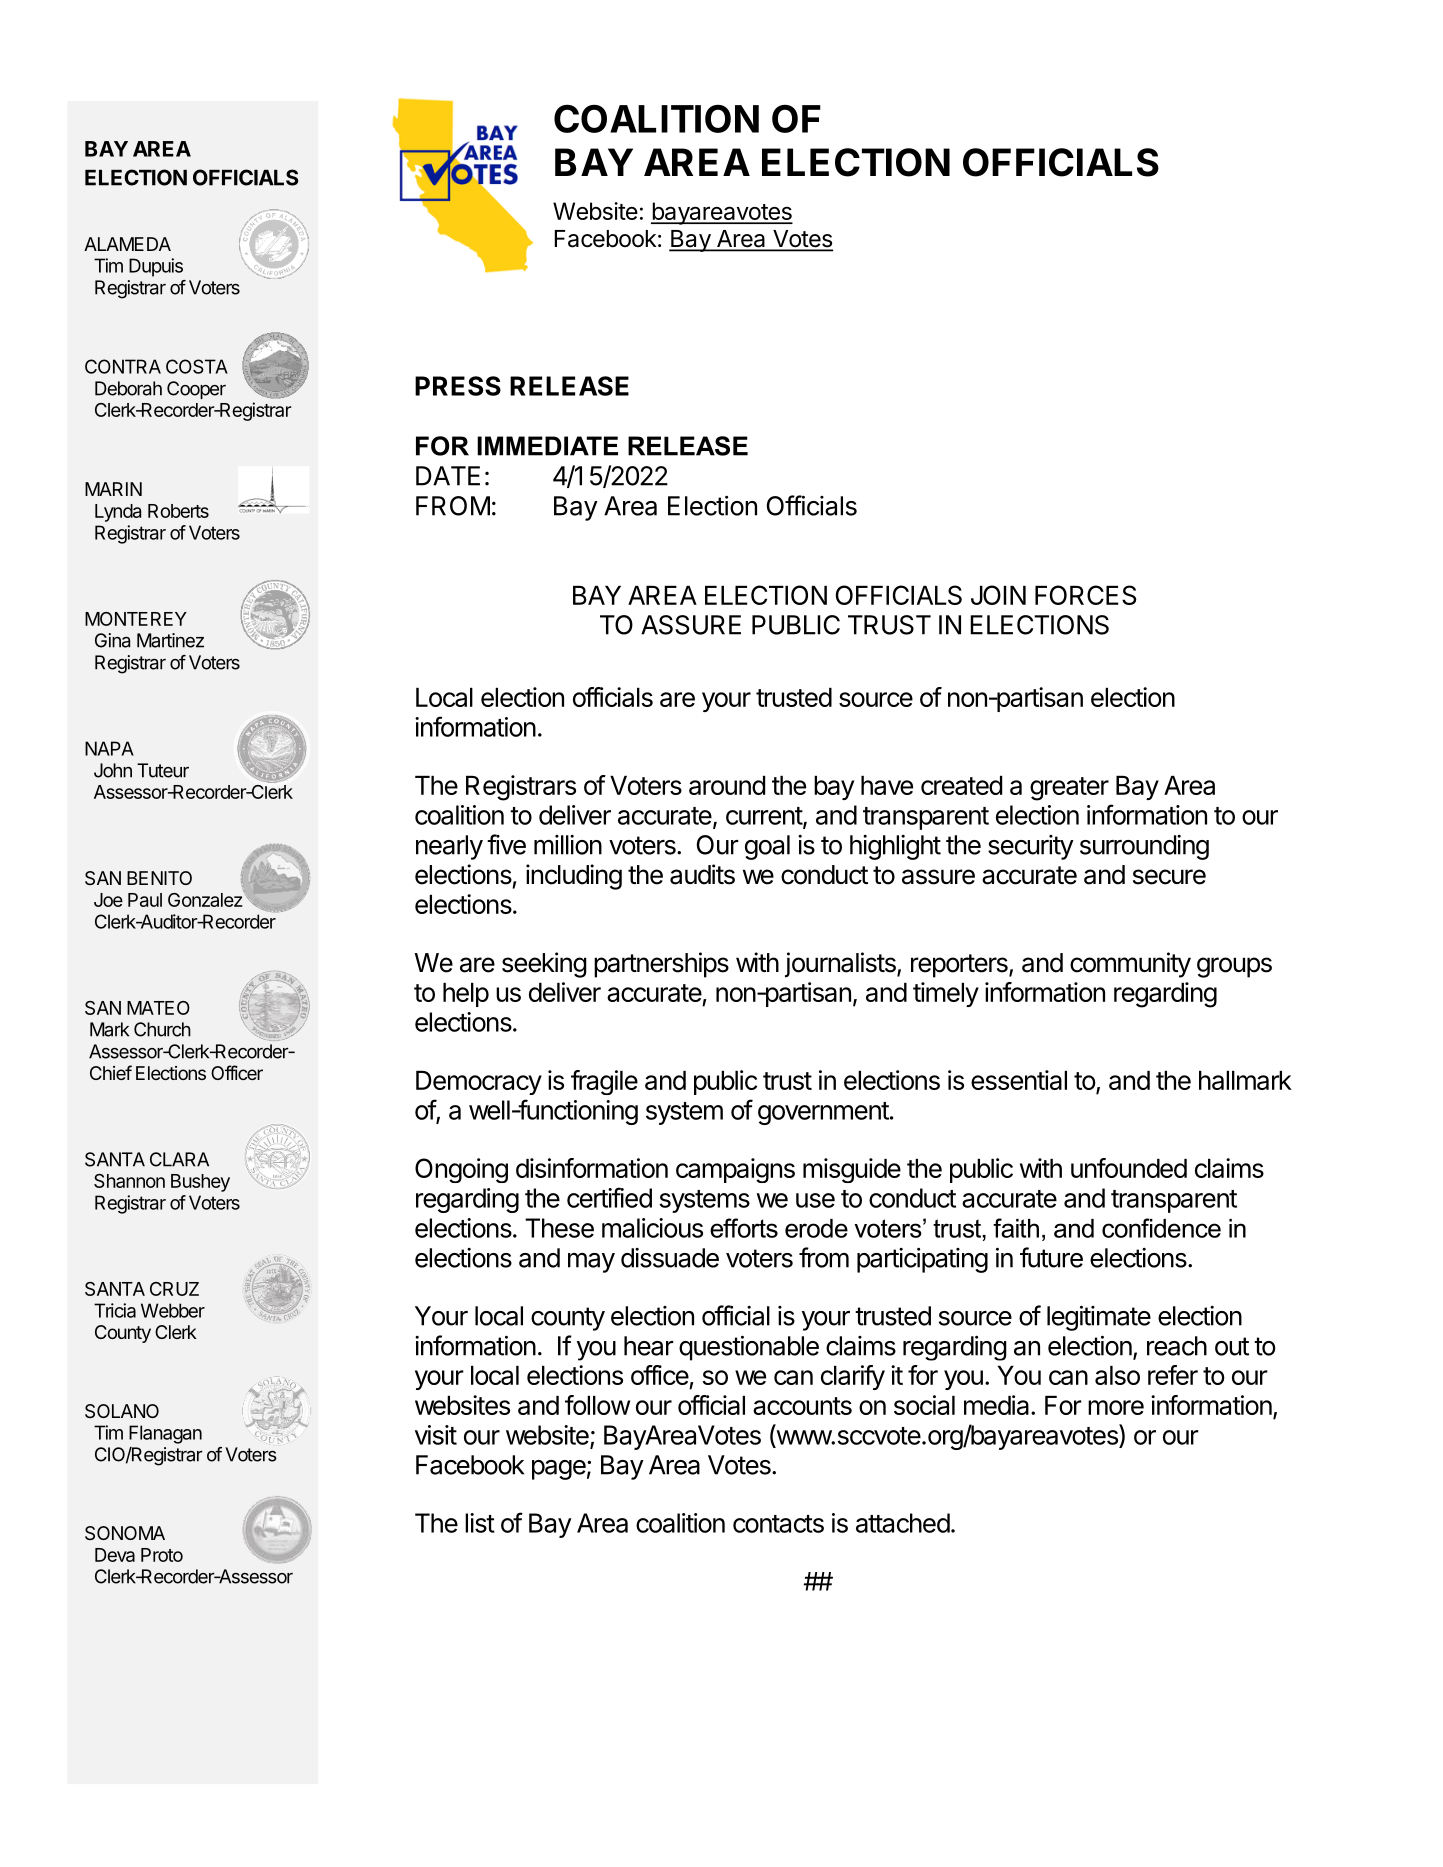 This screenshot has width=1443, height=1867. Describe the element at coordinates (179, 1159) in the screenshot. I see `CLARA` at that location.
